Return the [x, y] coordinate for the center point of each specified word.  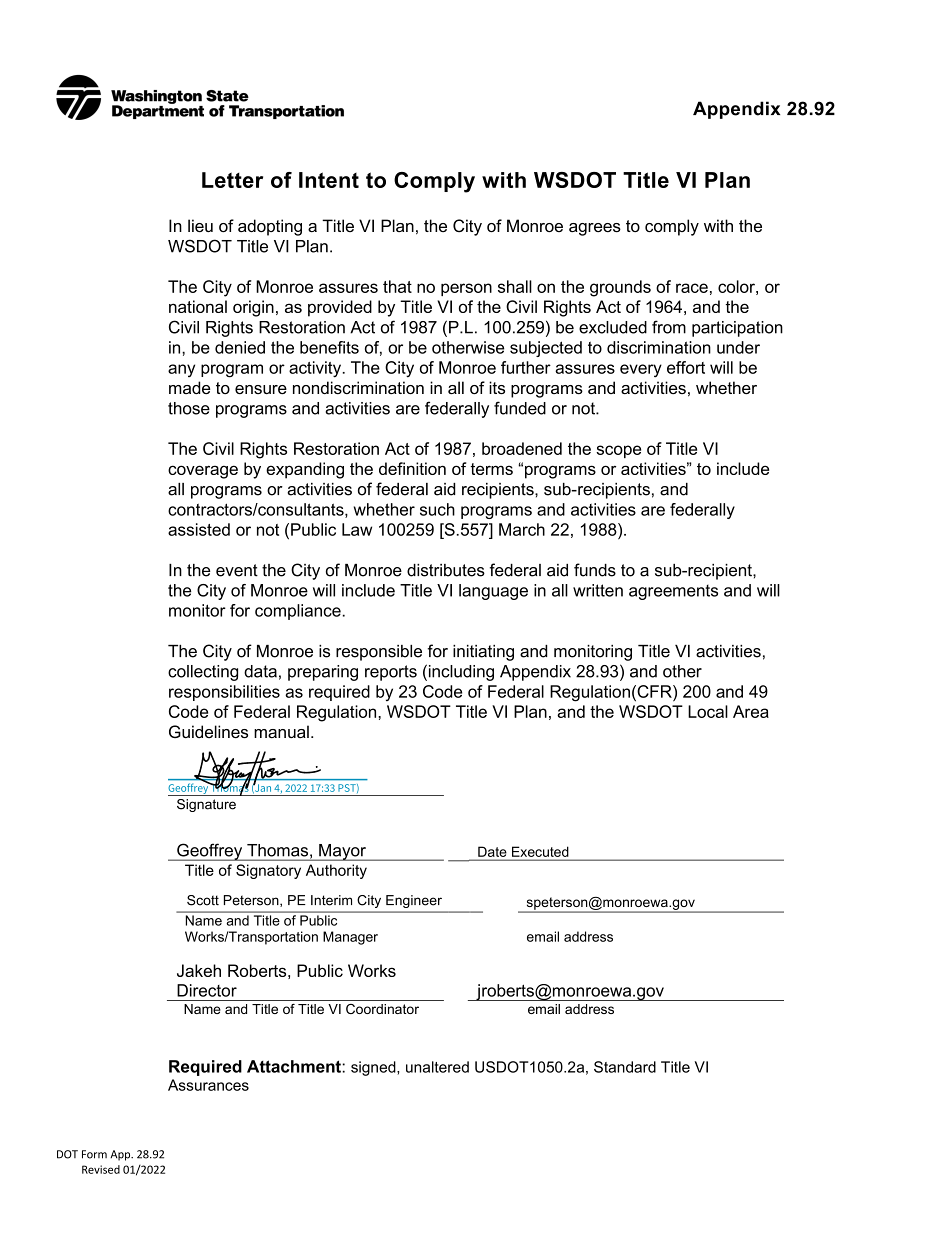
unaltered [437, 1067]
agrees [595, 229]
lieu [200, 225]
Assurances [208, 1085]
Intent [329, 180]
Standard [625, 1067]
